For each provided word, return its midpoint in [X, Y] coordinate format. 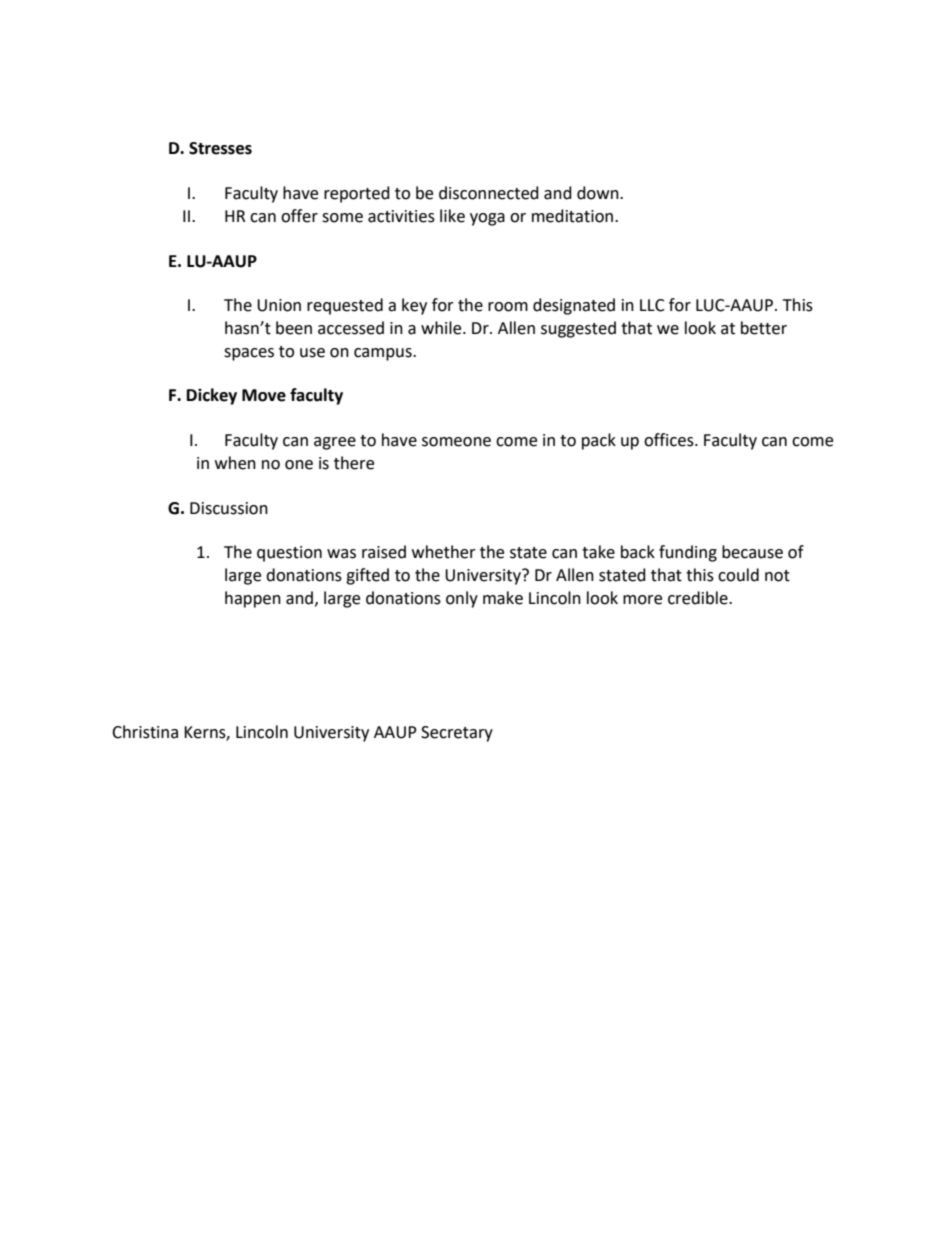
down [599, 193]
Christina [145, 732]
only [462, 599]
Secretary [457, 734]
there [354, 463]
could [738, 575]
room [508, 307]
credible [699, 598]
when [235, 463]
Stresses [220, 148]
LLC [652, 305]
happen [253, 599]
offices [670, 440]
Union [279, 305]
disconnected [489, 193]
